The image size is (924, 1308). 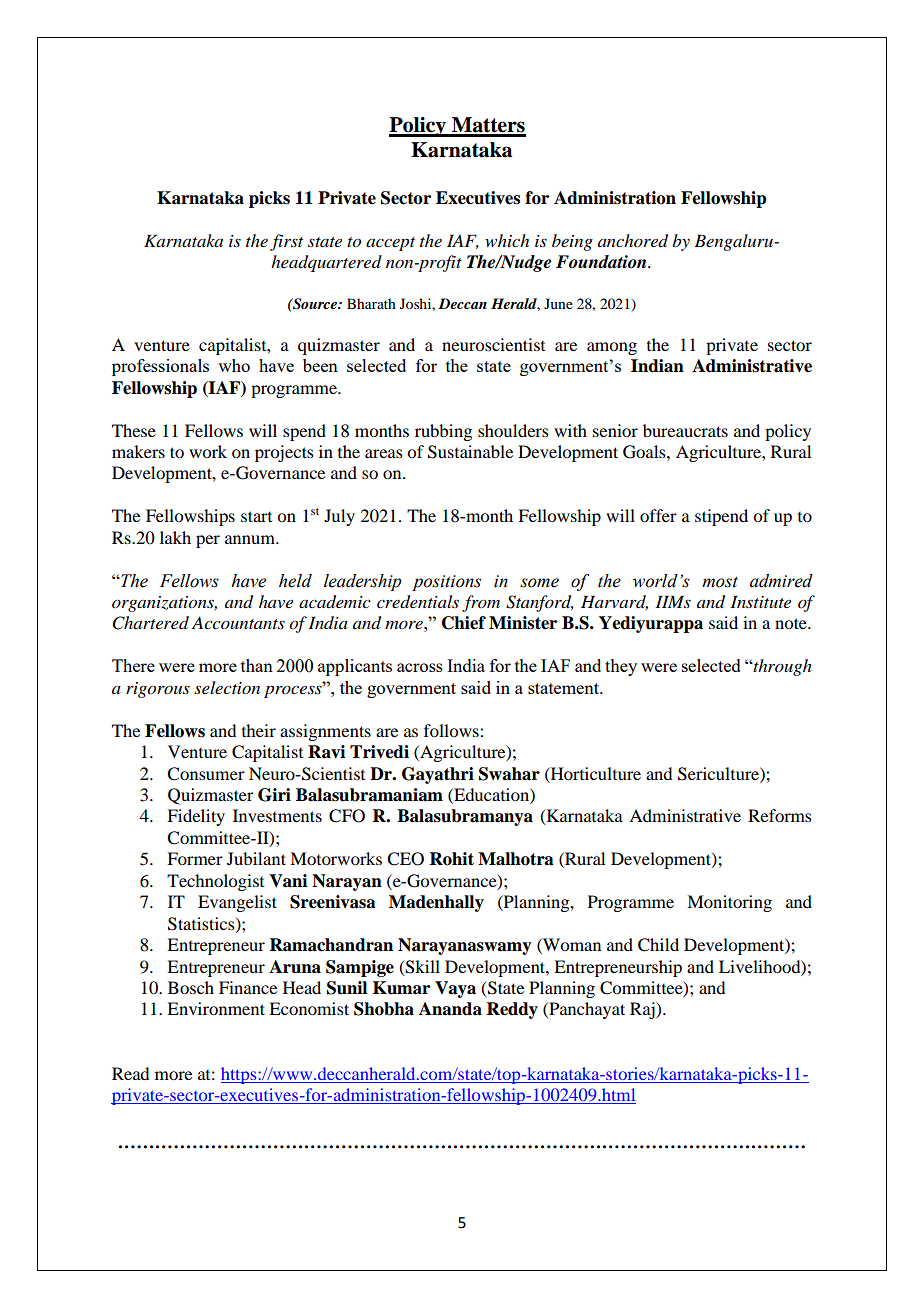 I want to click on Monitoring, so click(x=729, y=903).
